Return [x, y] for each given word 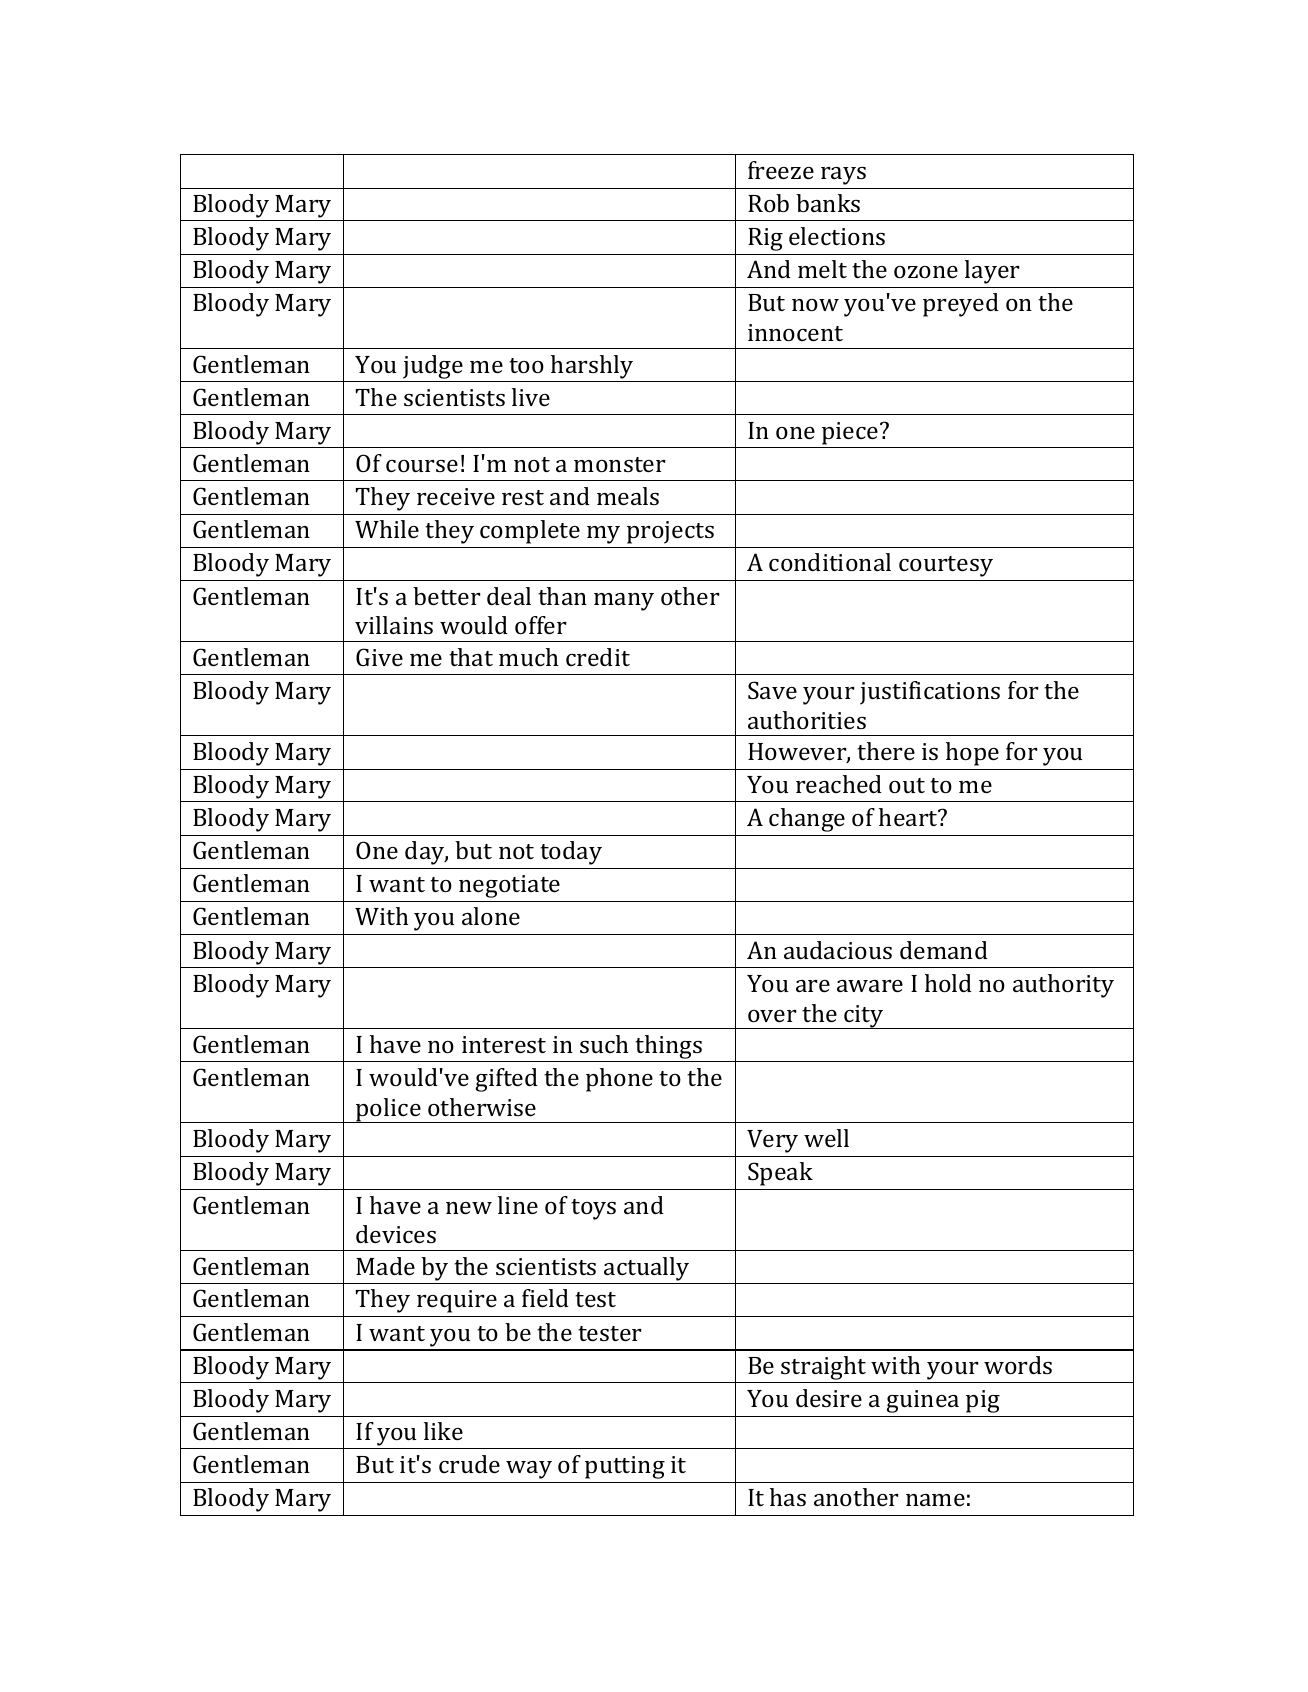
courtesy [946, 566]
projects [670, 532]
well [826, 1138]
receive [456, 496]
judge [433, 367]
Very [772, 1141]
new [469, 1208]
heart [909, 817]
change [807, 820]
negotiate [509, 886]
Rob [768, 203]
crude [469, 1464]
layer [992, 272]
